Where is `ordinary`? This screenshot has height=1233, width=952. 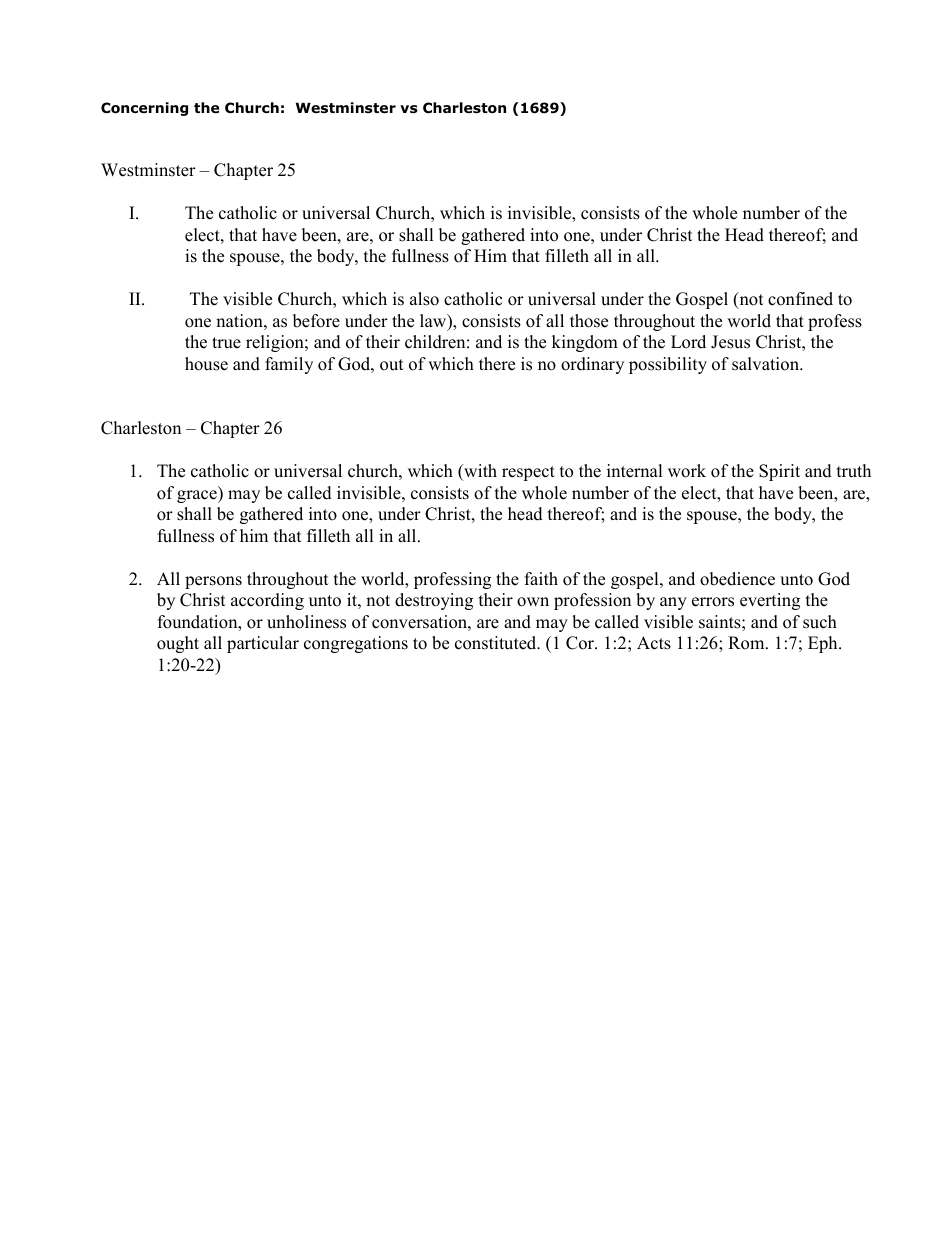 ordinary is located at coordinates (592, 365).
